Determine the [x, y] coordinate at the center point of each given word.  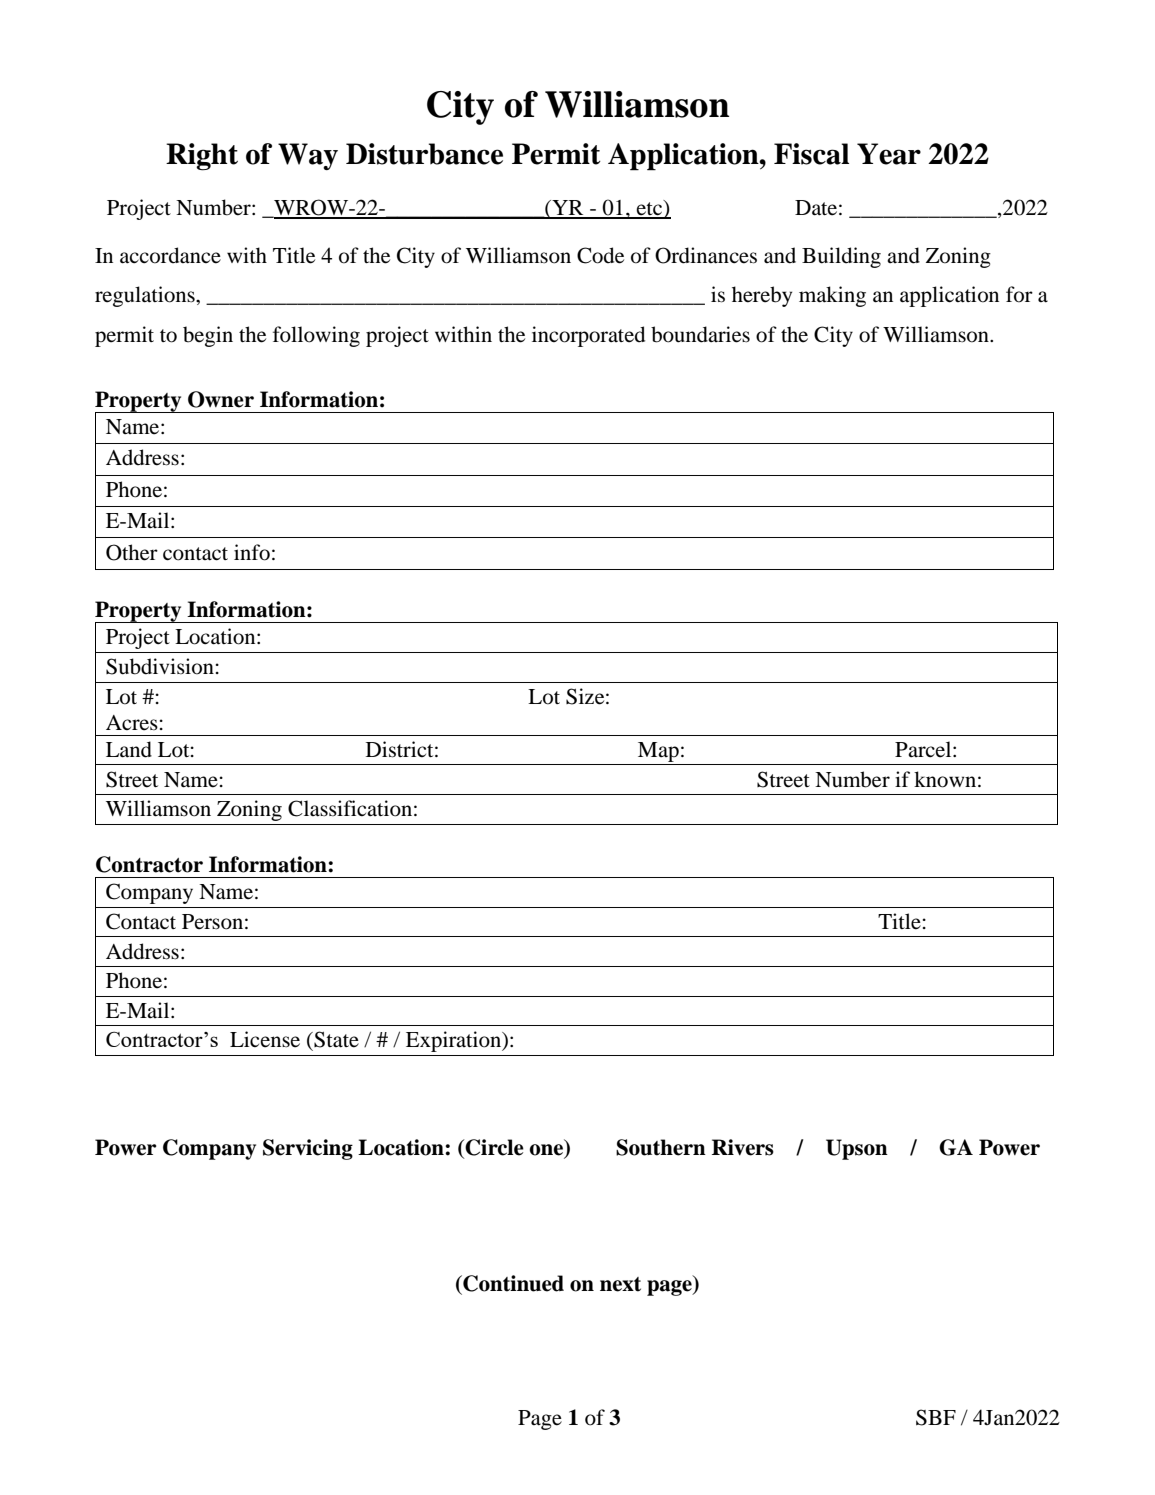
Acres [133, 723]
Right [202, 157]
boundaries [700, 334]
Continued [512, 1284]
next [620, 1284]
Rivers [743, 1147]
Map [658, 752]
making [832, 296]
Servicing [308, 1149]
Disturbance [424, 154]
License [265, 1039]
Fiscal [811, 154]
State [335, 1039]
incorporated [588, 336]
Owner [221, 399]
